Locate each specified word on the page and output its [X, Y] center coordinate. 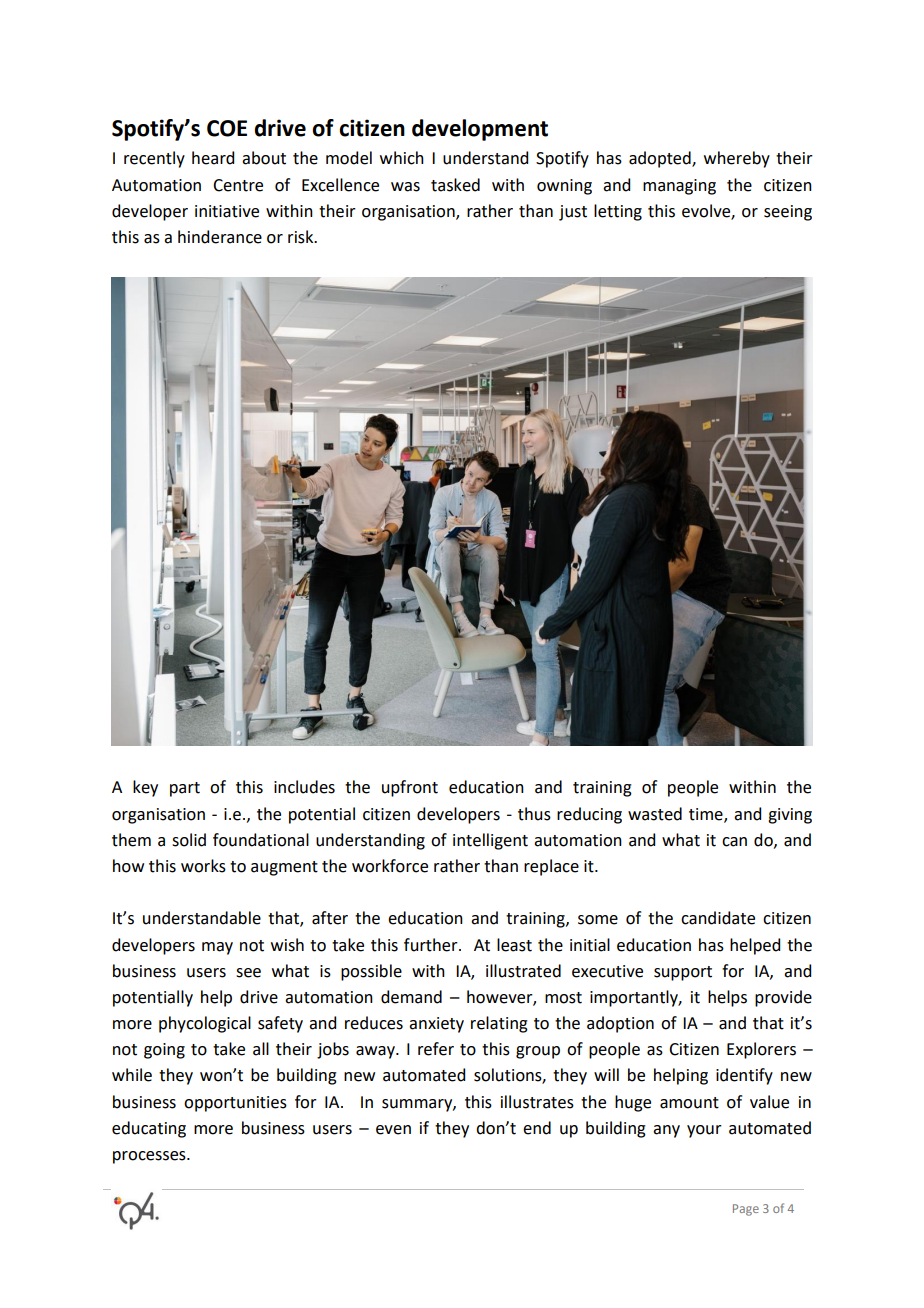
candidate [718, 918]
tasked [455, 185]
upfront [410, 788]
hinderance [220, 237]
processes [150, 1157]
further [432, 945]
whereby [737, 159]
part [185, 789]
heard [213, 158]
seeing [788, 213]
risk [302, 237]
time [707, 815]
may [217, 948]
